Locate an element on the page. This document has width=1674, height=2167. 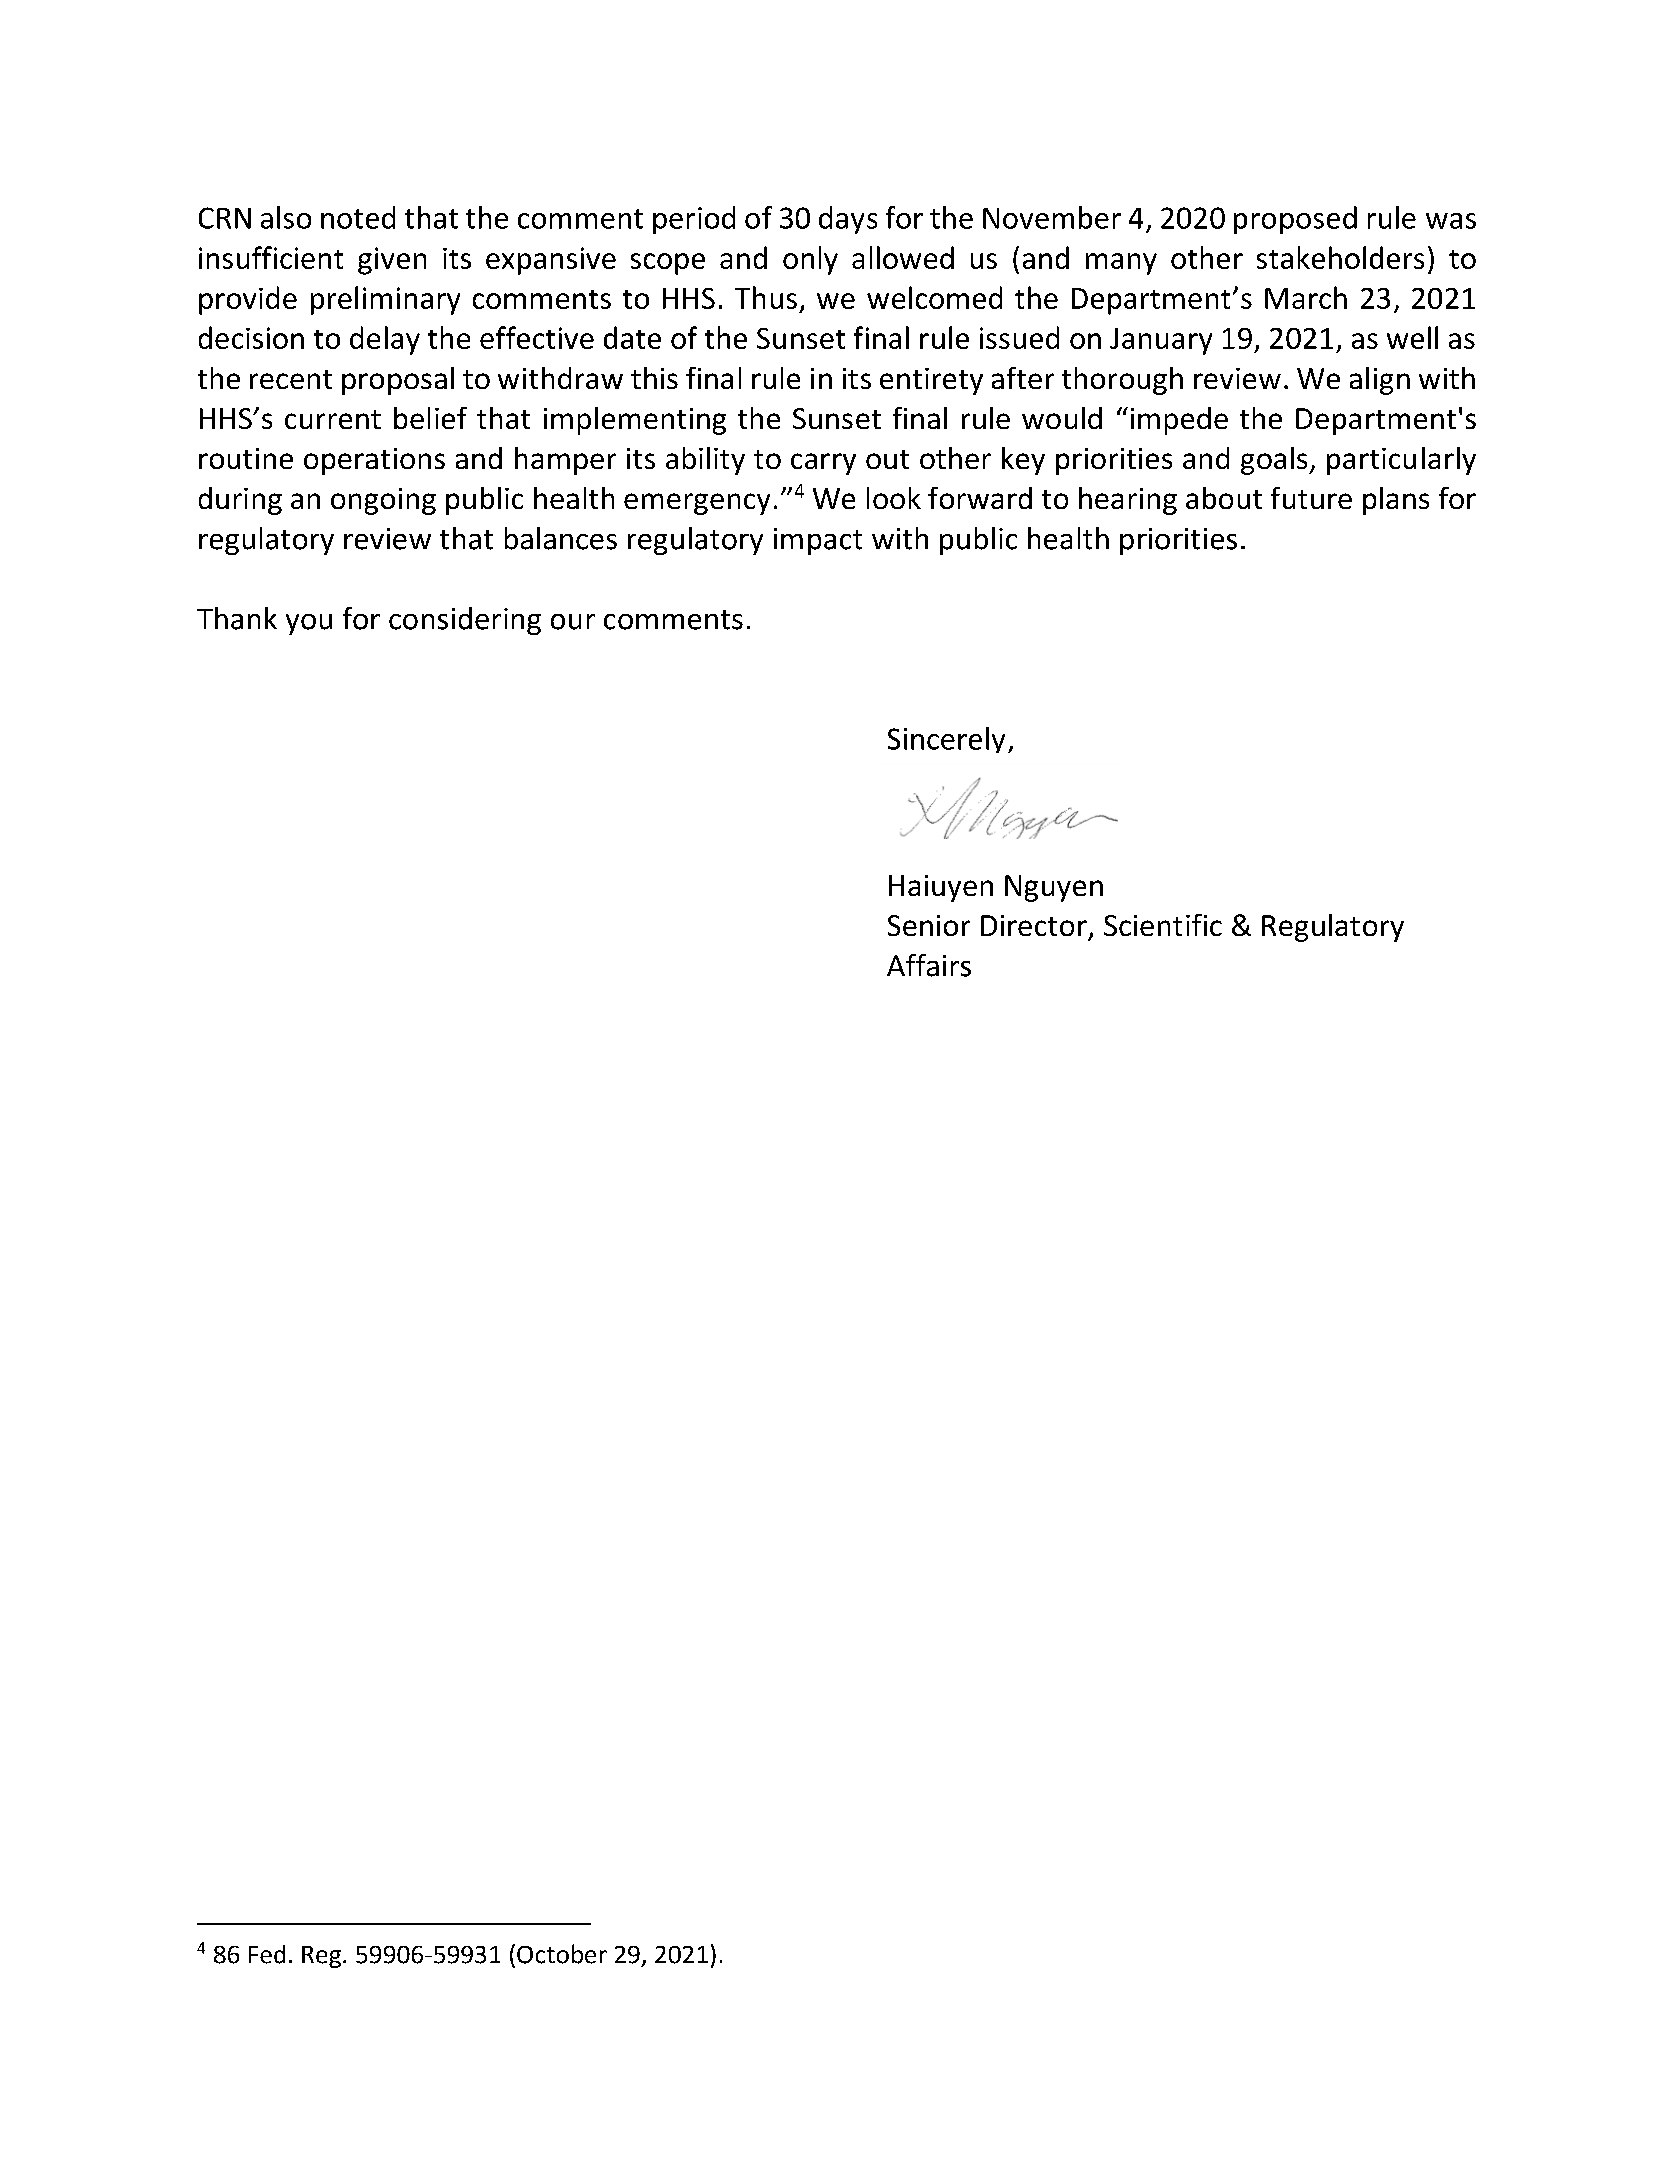
October is located at coordinates (562, 1954).
